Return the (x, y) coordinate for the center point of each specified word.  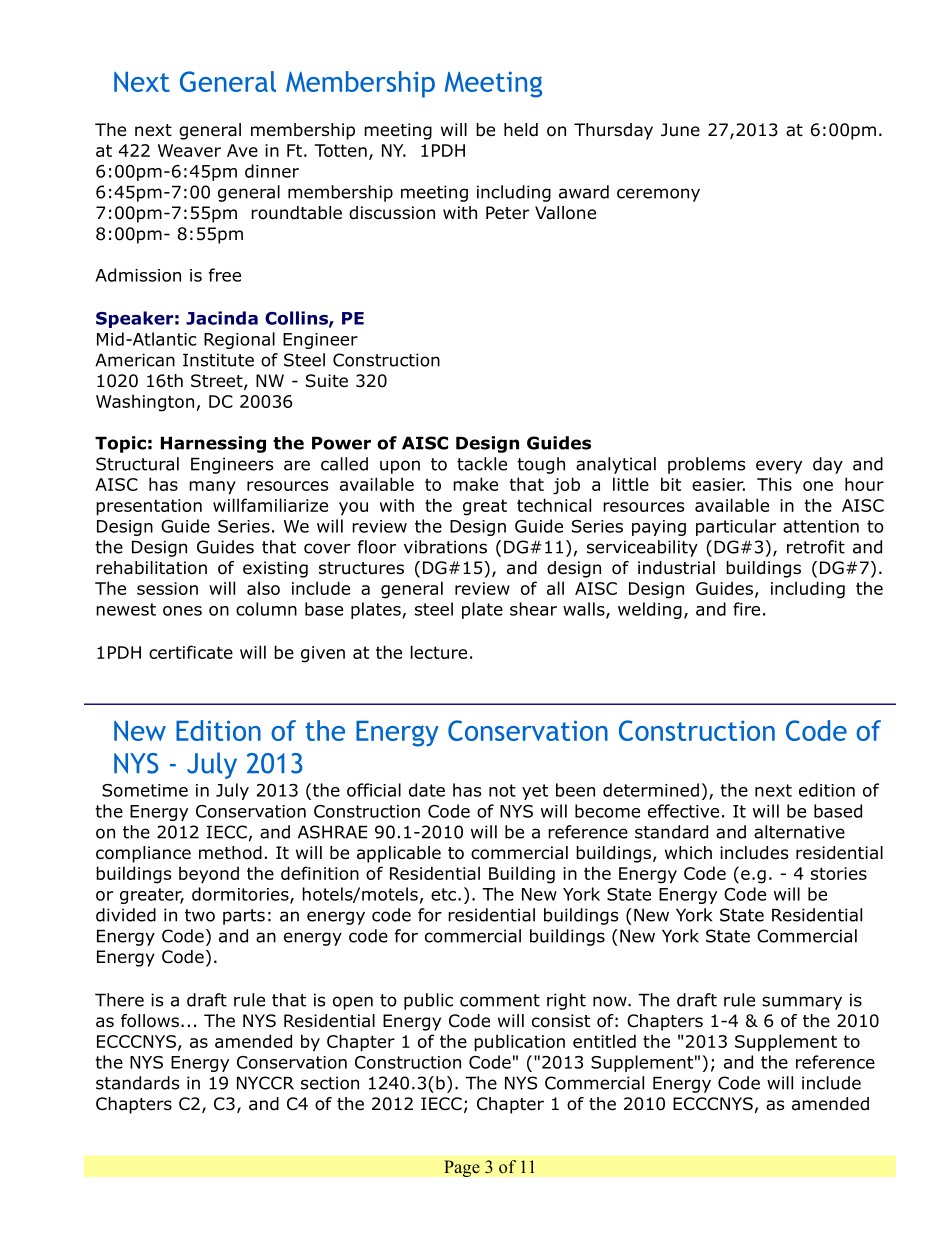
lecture (439, 652)
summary (802, 1003)
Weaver (189, 150)
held (521, 130)
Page (462, 1168)
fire (746, 609)
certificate (191, 652)
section (330, 1083)
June (680, 130)
